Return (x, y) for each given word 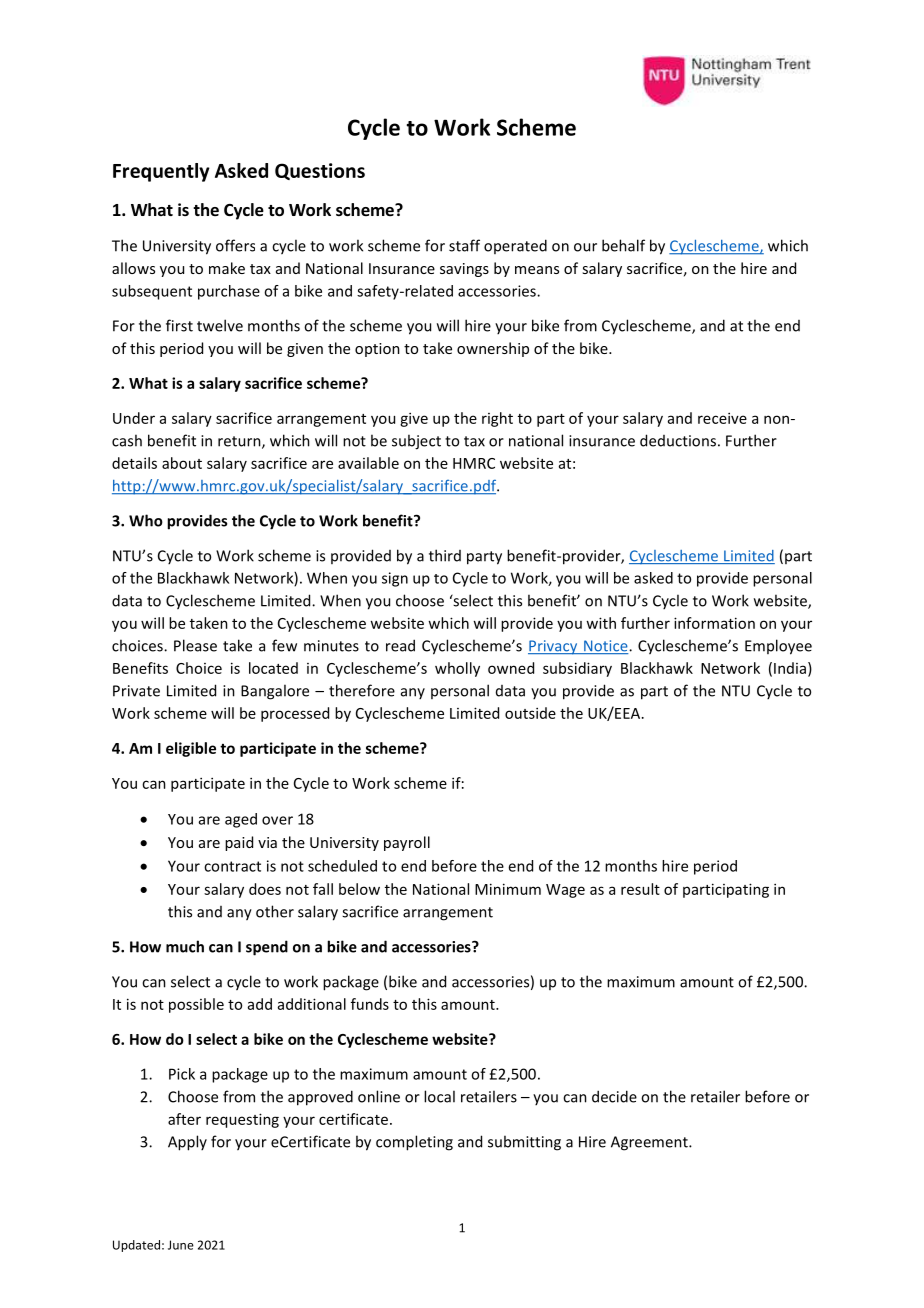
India (790, 668)
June (181, 1245)
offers (235, 245)
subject (416, 442)
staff (464, 245)
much (185, 946)
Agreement (650, 1143)
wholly (457, 669)
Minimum (508, 889)
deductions (678, 440)
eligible (191, 749)
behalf (623, 245)
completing (414, 1143)
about (182, 463)
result (640, 889)
